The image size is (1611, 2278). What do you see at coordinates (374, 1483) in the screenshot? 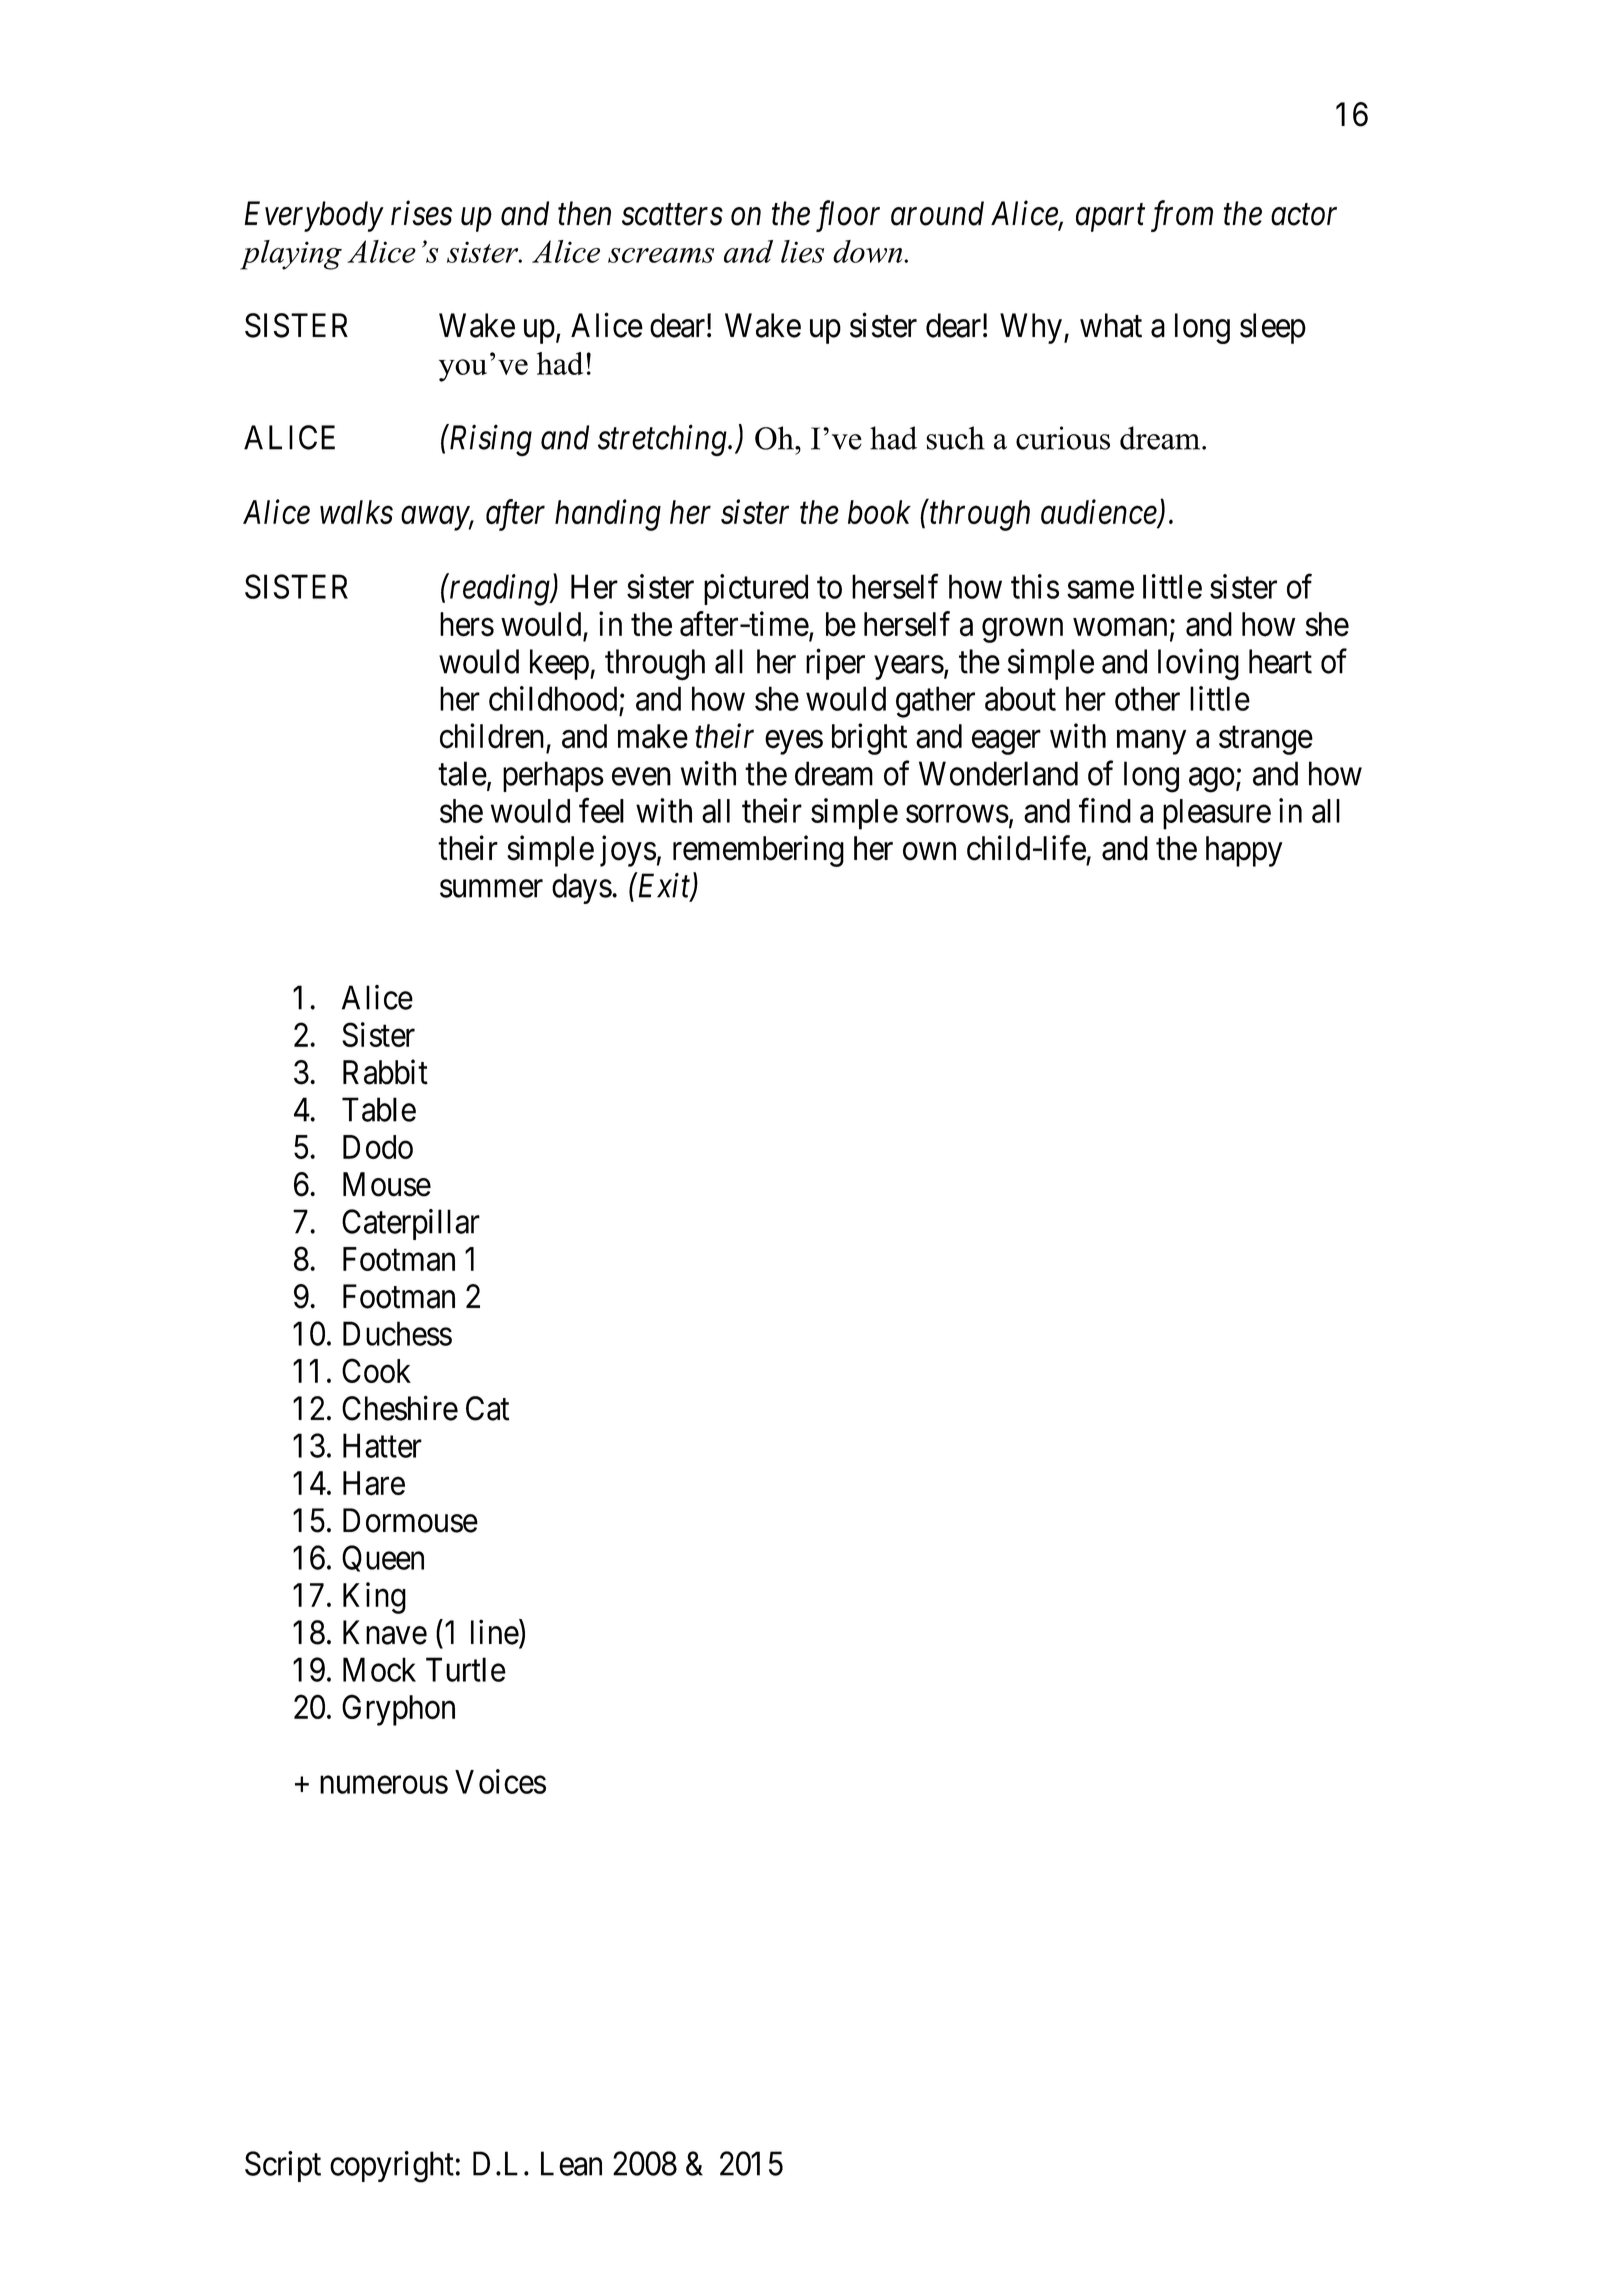
I see `Hare` at bounding box center [374, 1483].
